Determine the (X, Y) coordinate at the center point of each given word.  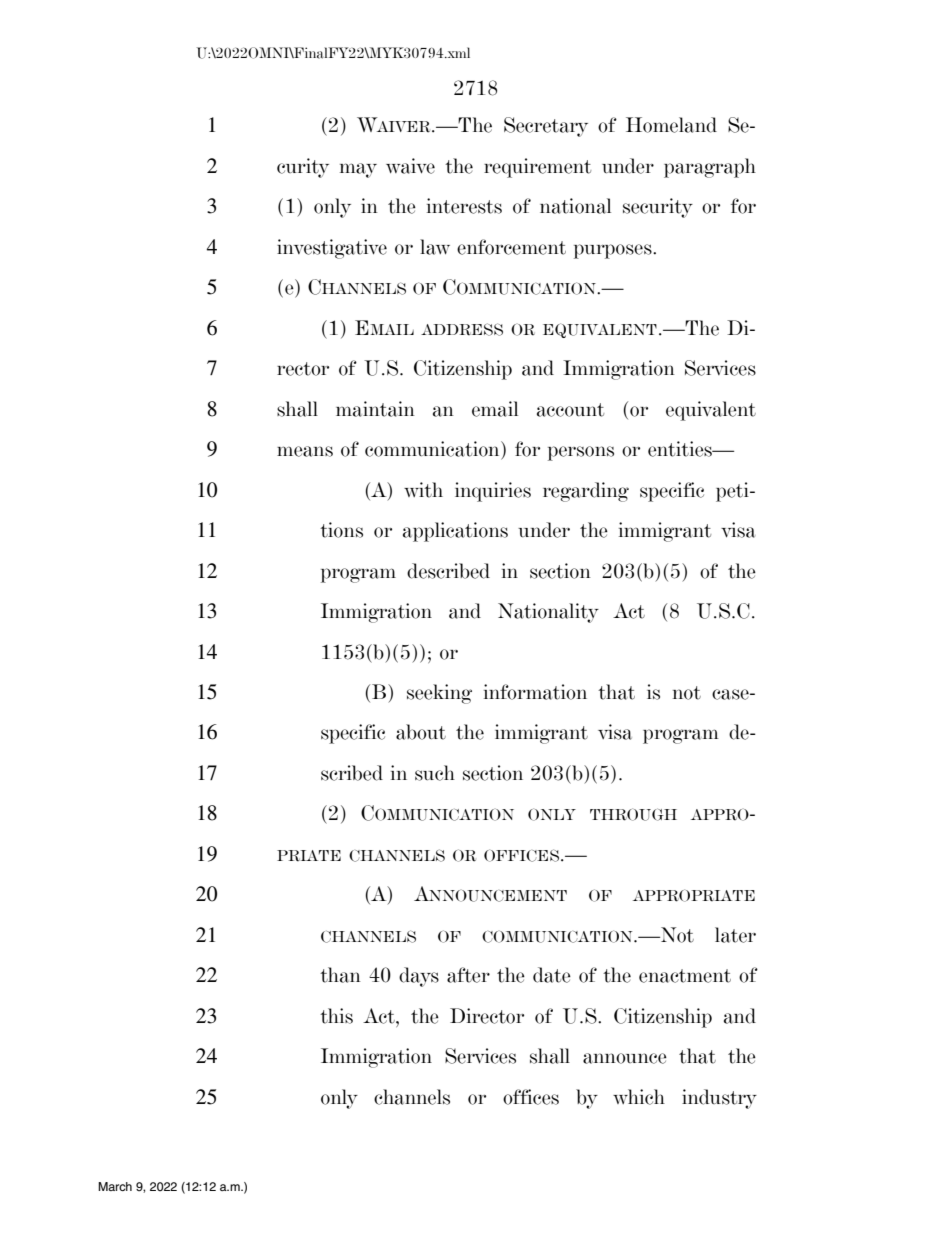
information (535, 692)
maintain (375, 409)
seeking (439, 694)
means (305, 451)
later (735, 935)
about (421, 732)
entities (681, 449)
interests (464, 206)
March (115, 1186)
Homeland (671, 125)
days (419, 977)
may (358, 170)
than (340, 975)
